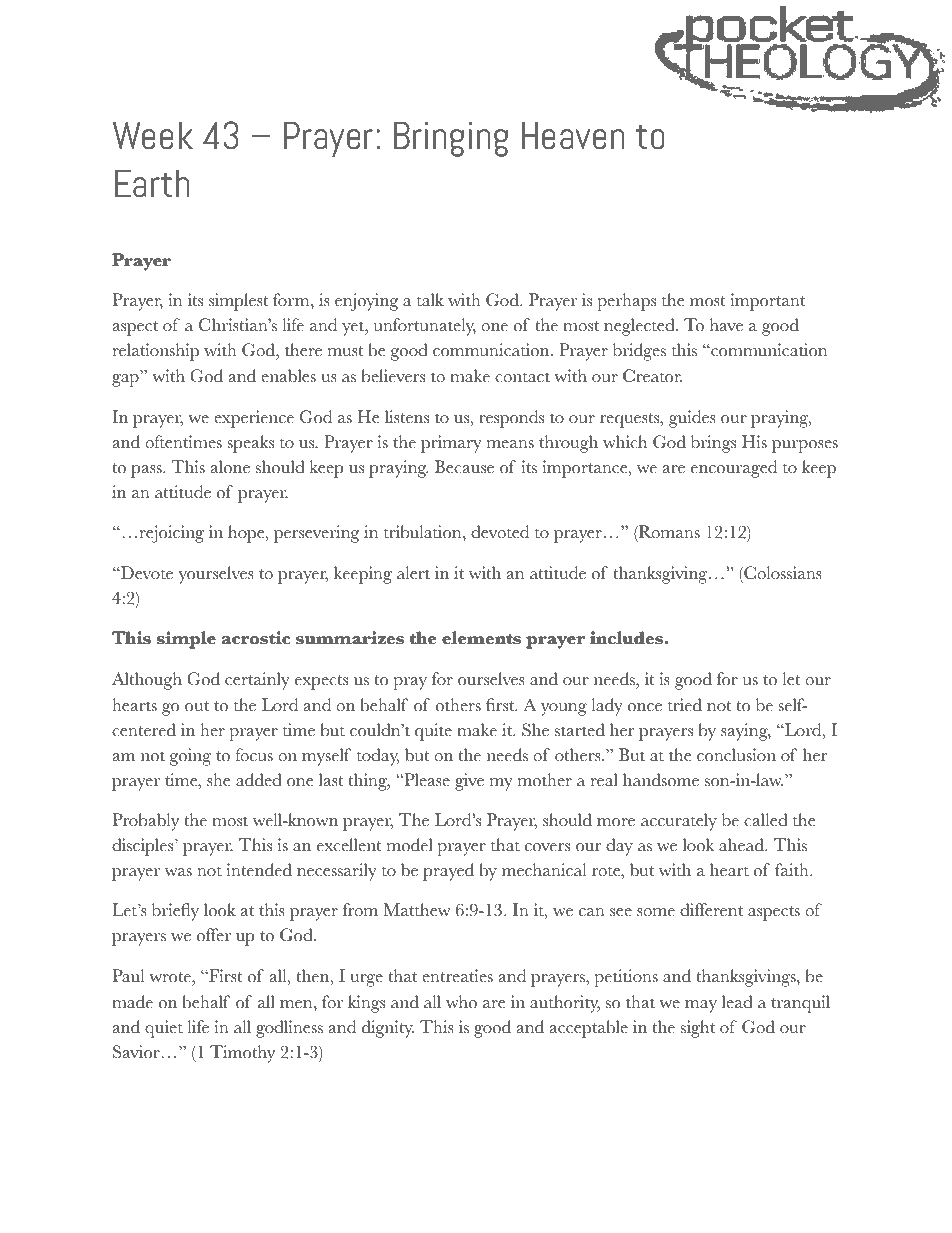 The width and height of the image is (952, 1233). I want to click on Heaven, so click(573, 135).
